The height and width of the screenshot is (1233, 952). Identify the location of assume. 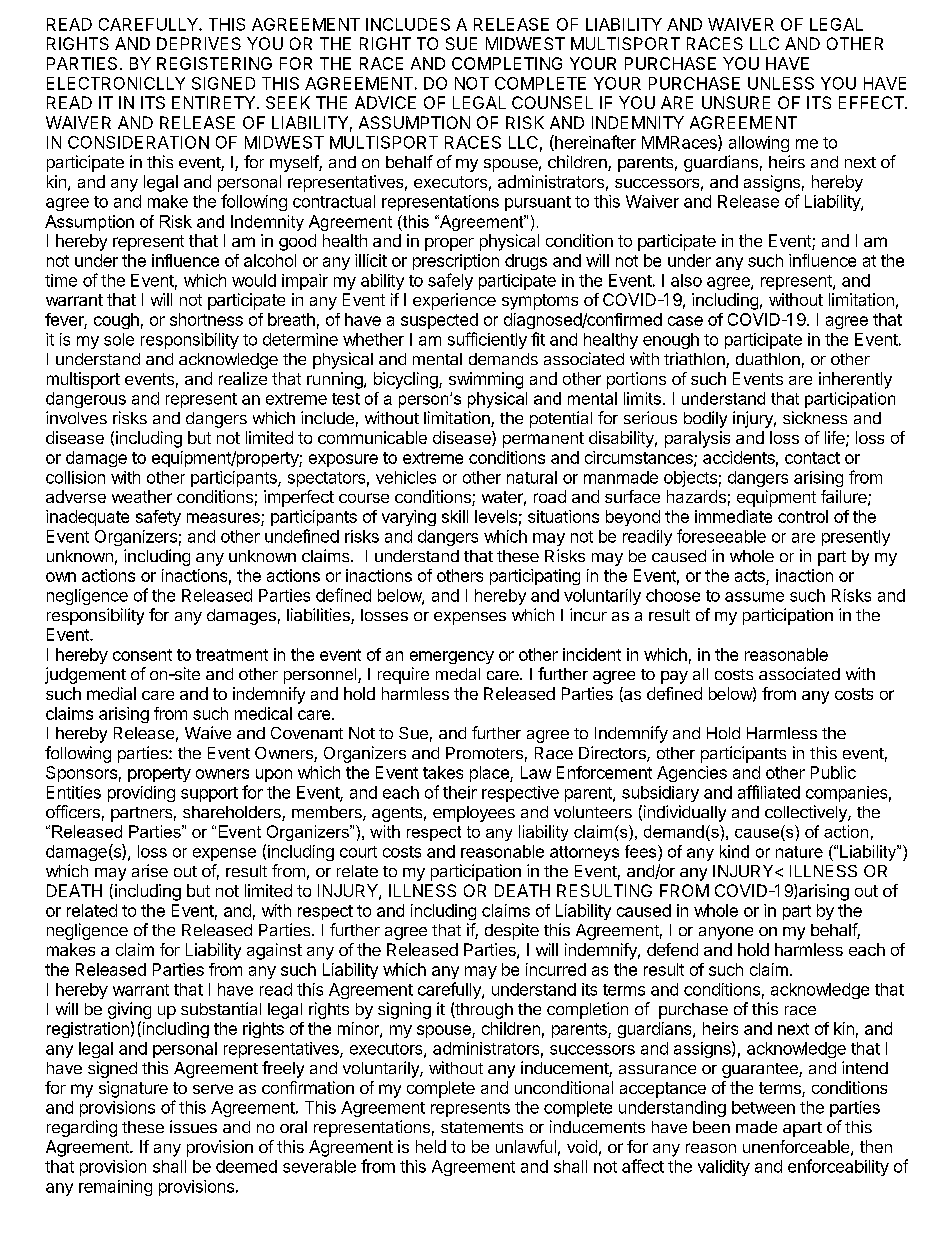
(754, 597).
